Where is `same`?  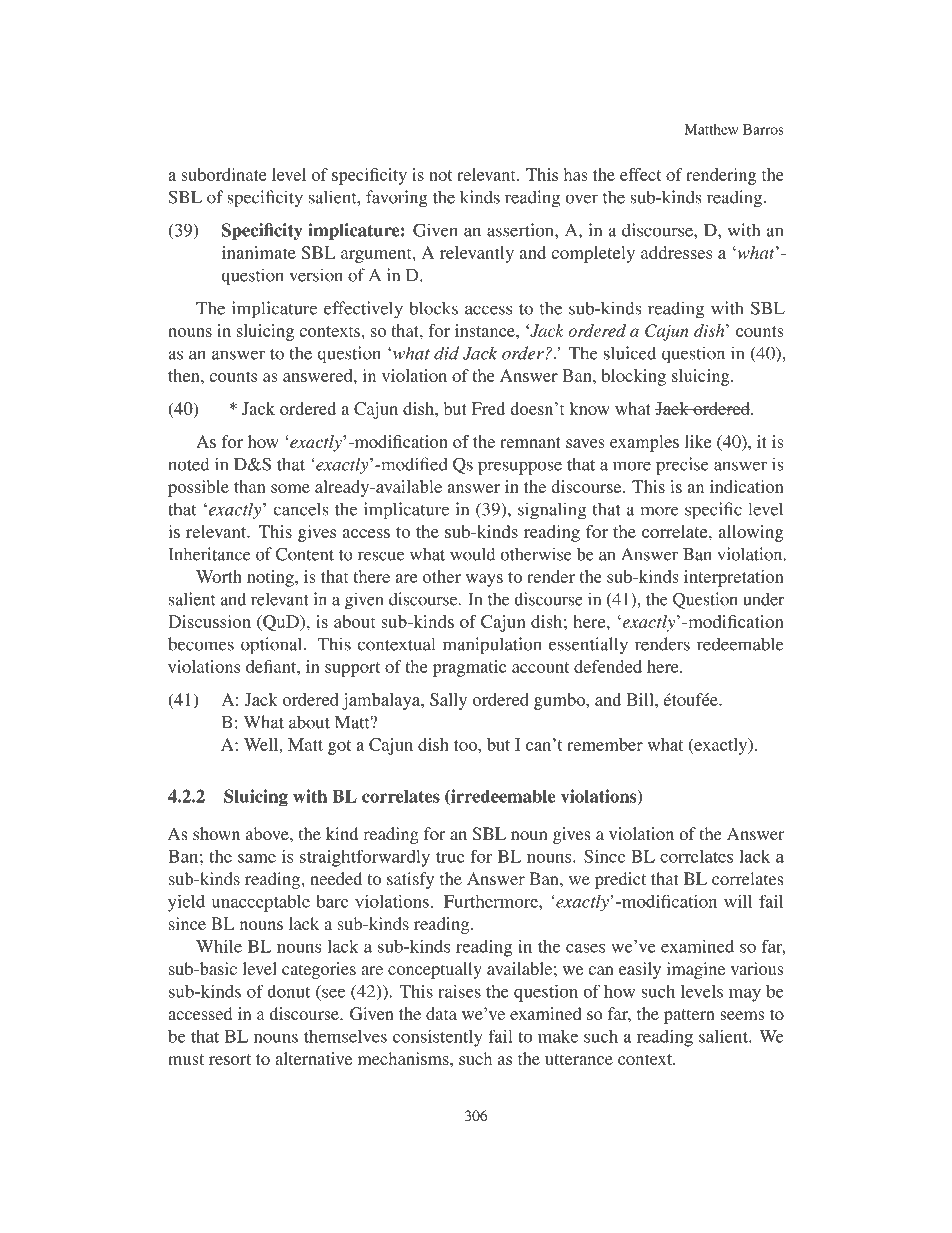 same is located at coordinates (257, 858).
